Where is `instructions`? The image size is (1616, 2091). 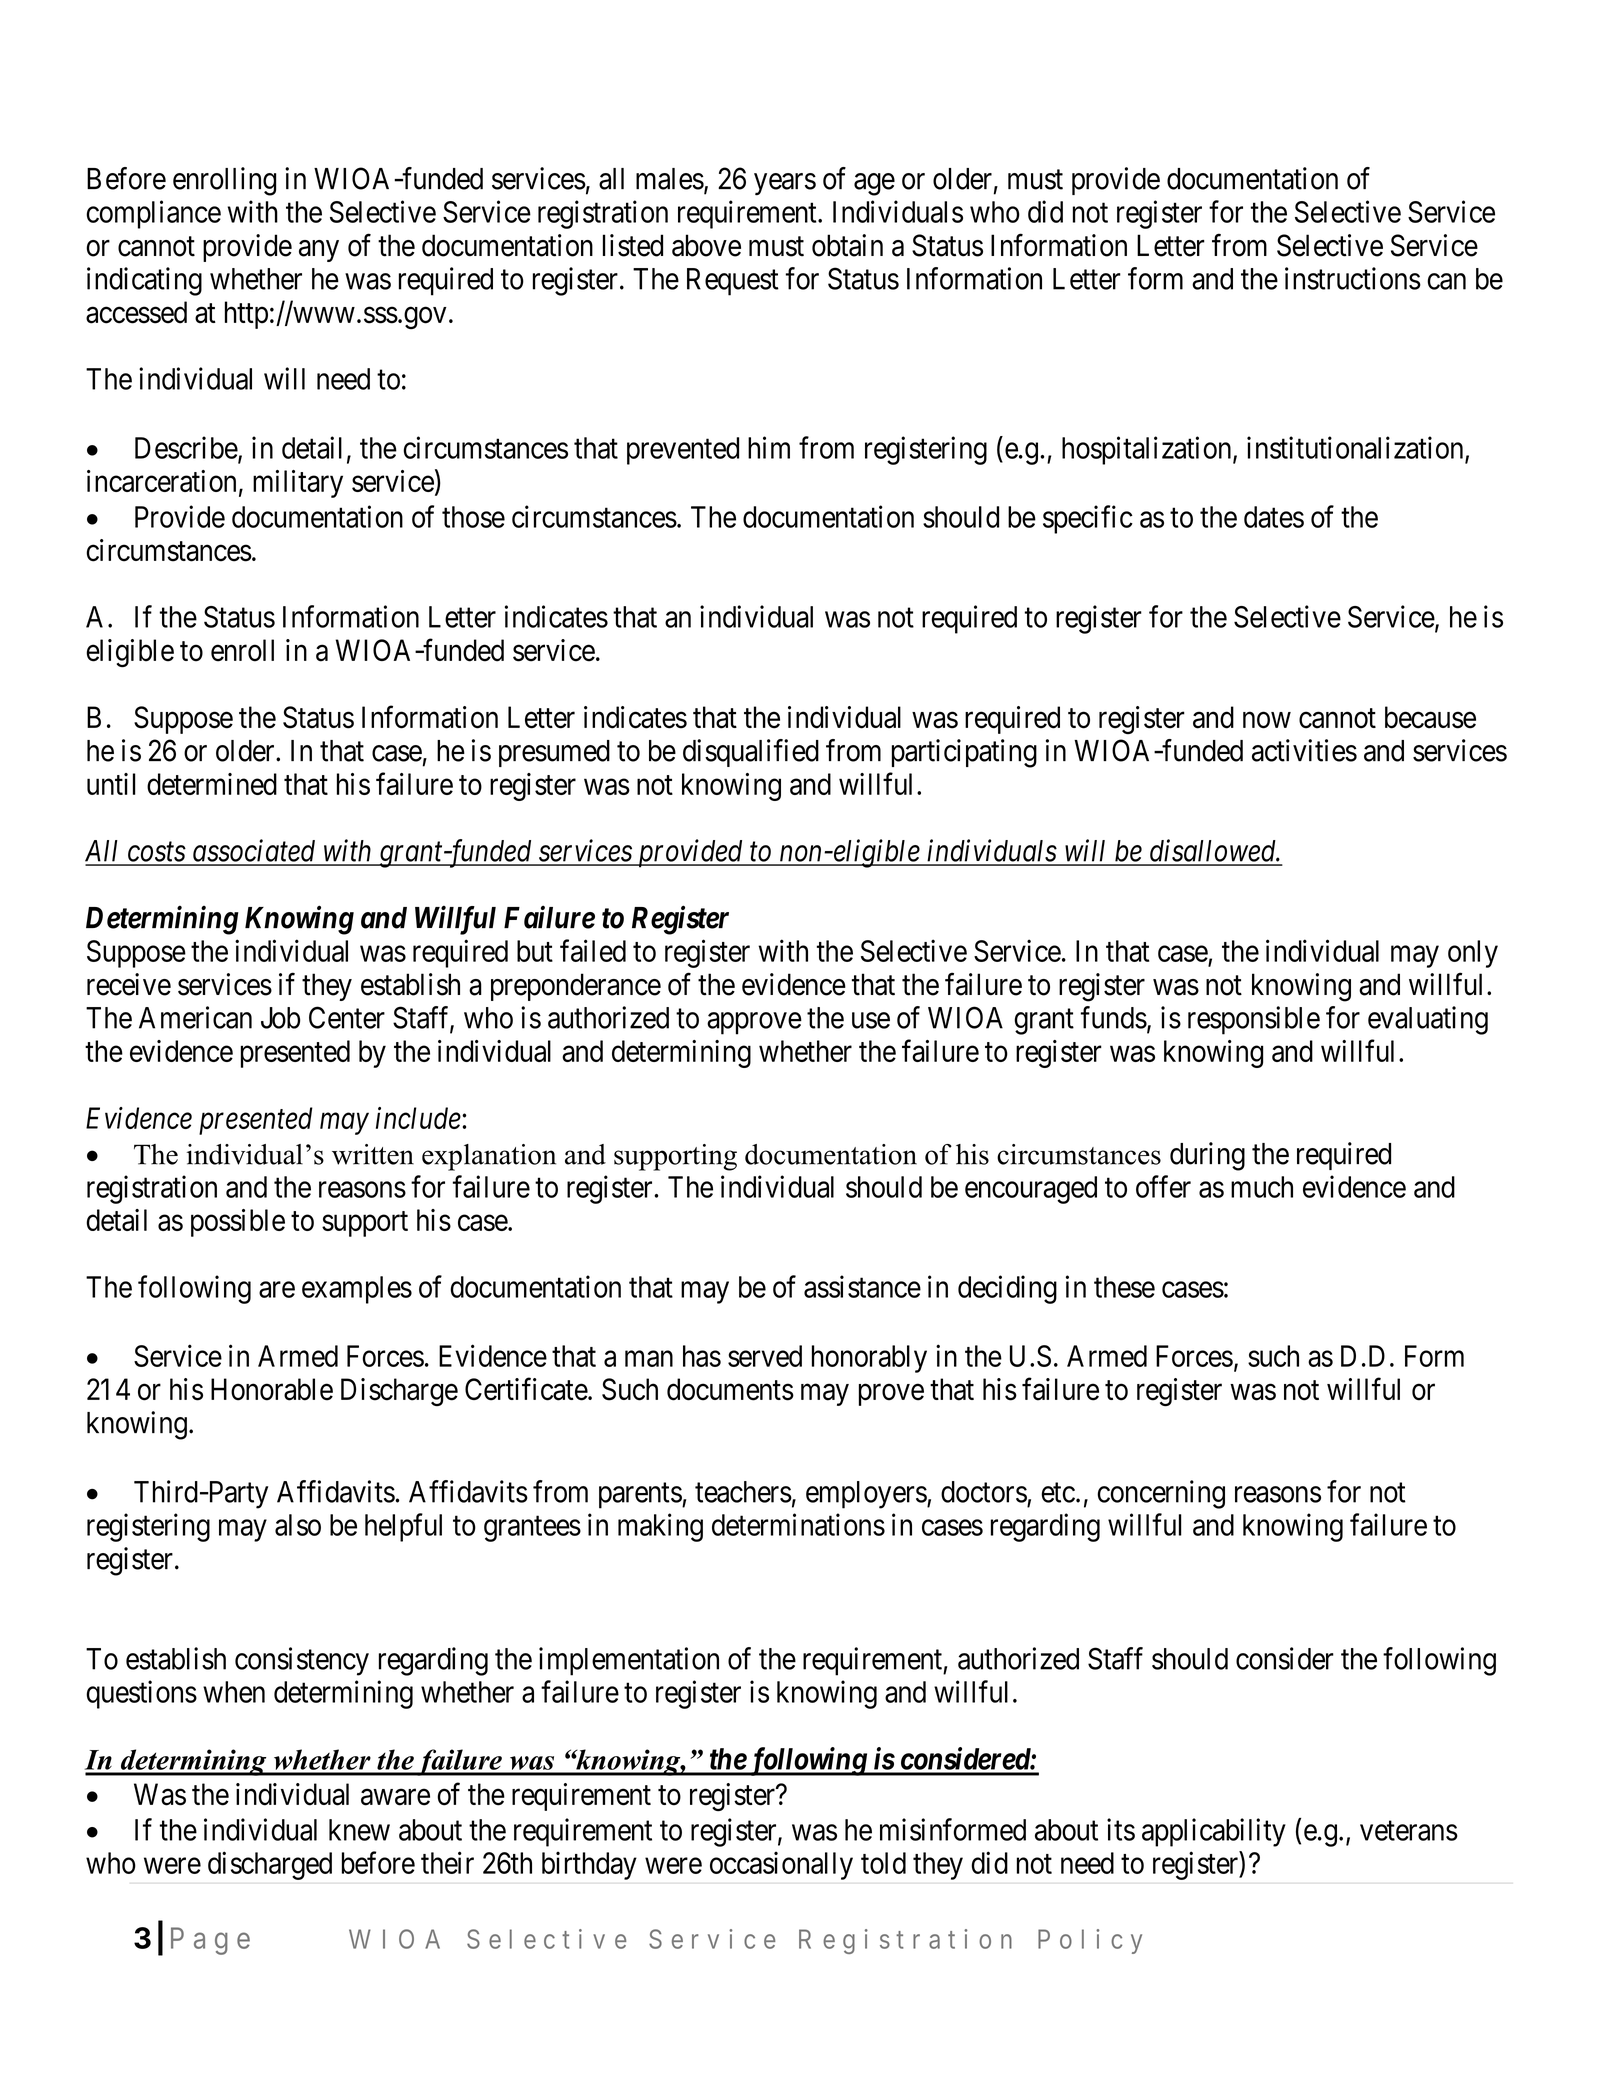 instructions is located at coordinates (1353, 278).
